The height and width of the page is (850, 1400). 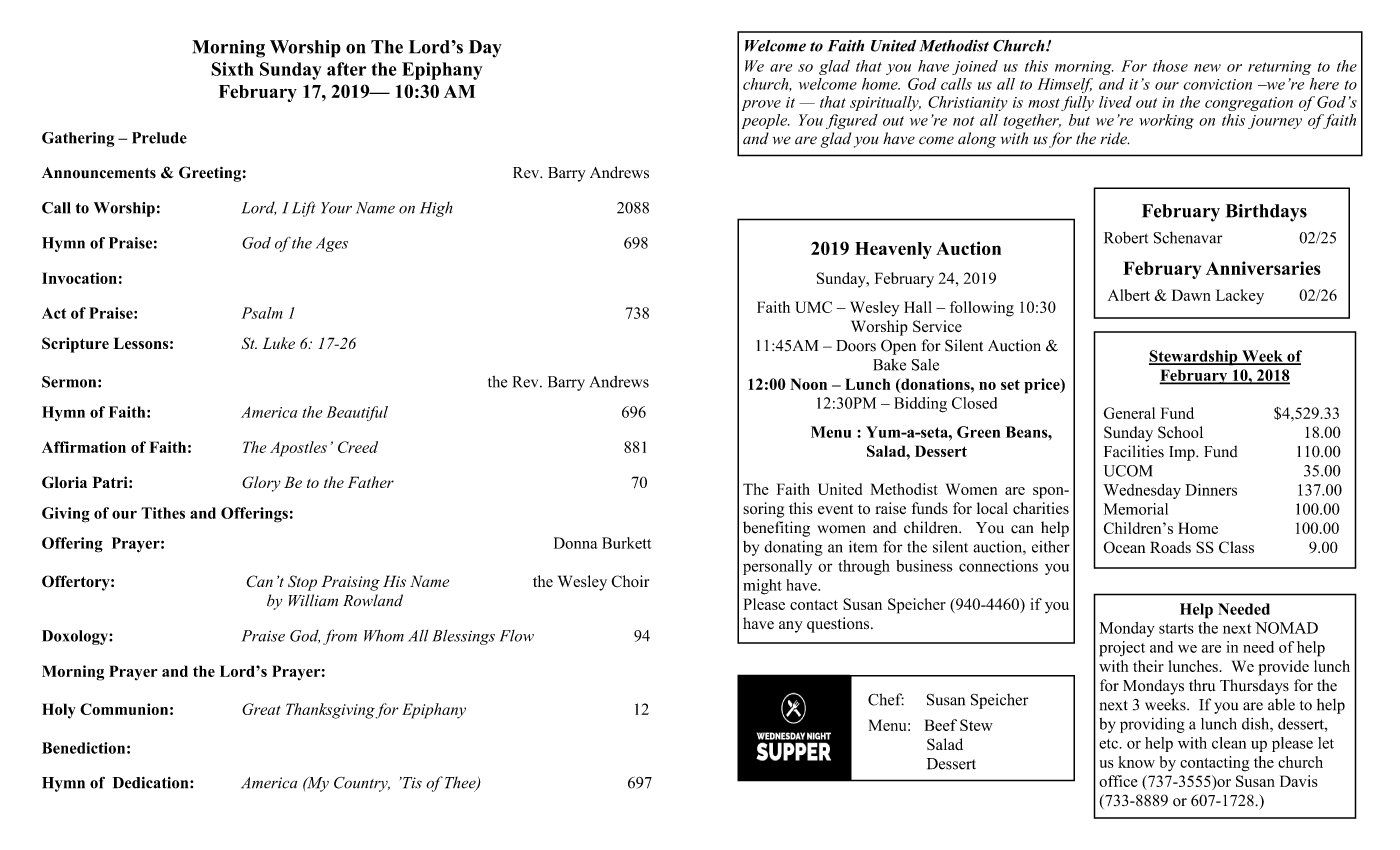 What do you see at coordinates (808, 384) in the page?
I see `Noon` at bounding box center [808, 384].
